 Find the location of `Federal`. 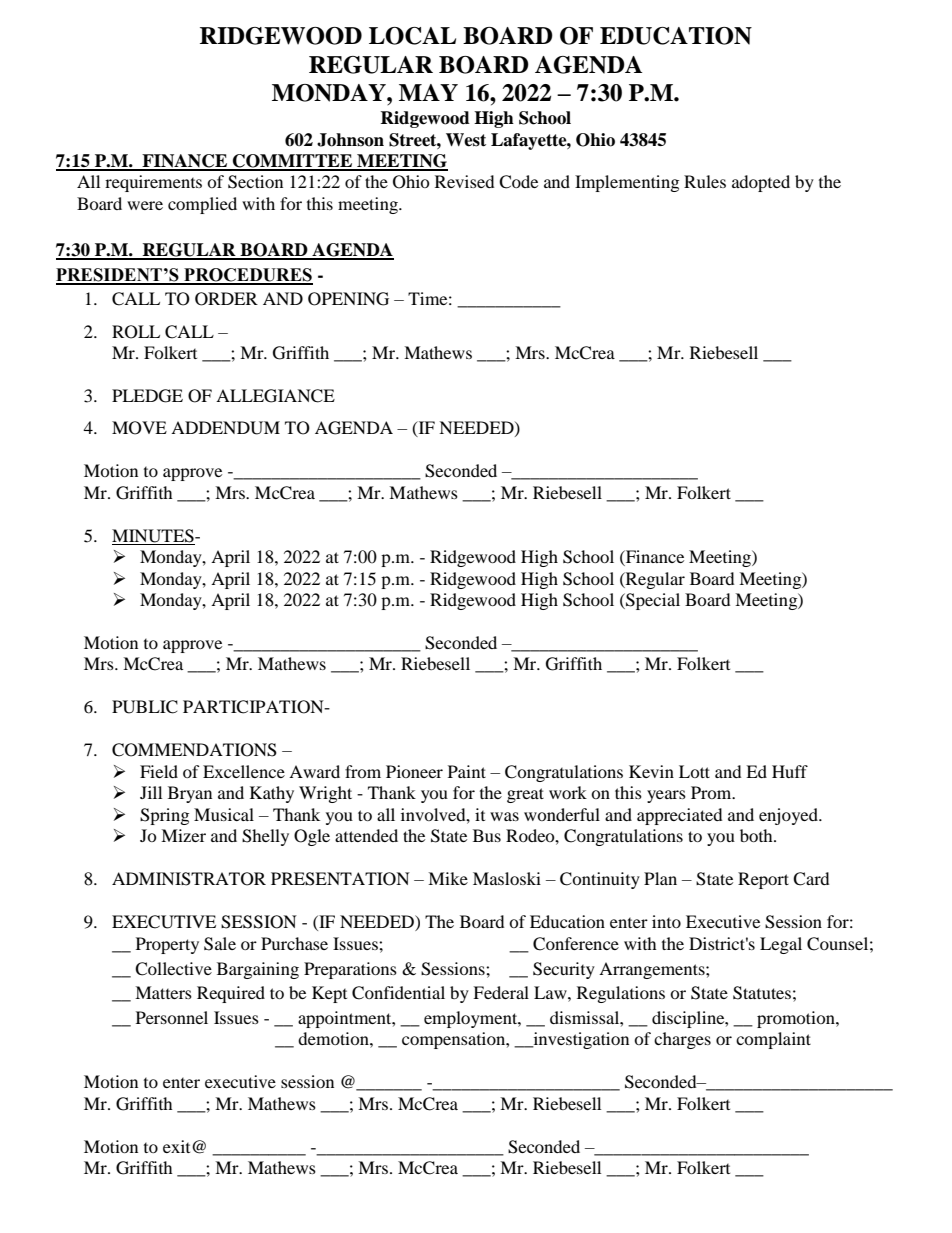

Federal is located at coordinates (501, 992).
